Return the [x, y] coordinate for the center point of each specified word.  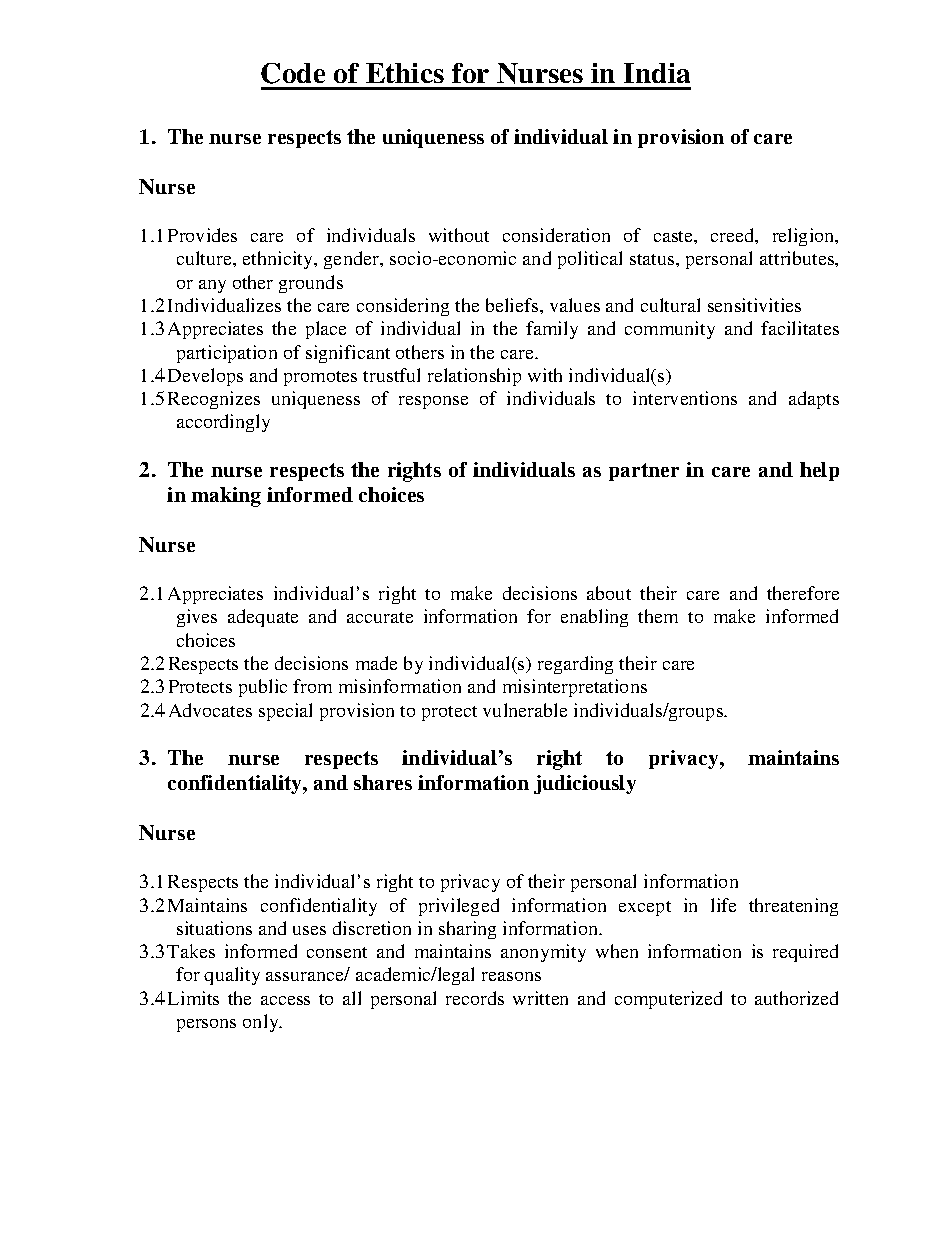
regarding [575, 665]
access [285, 1000]
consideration [556, 235]
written [540, 998]
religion [805, 237]
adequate [263, 618]
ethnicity [279, 260]
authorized [796, 998]
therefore [803, 593]
